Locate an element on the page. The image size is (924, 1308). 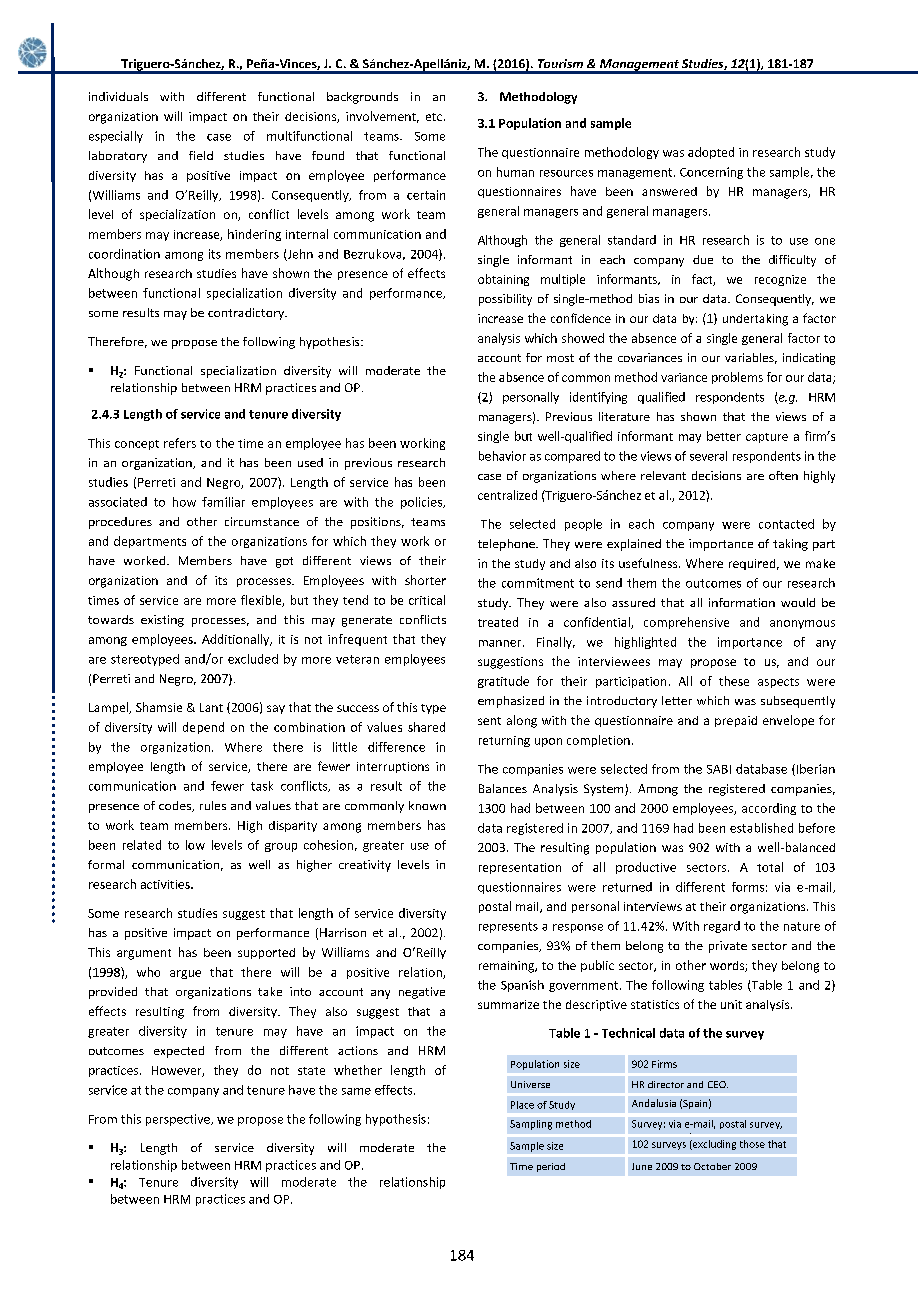
perspective is located at coordinates (179, 1120).
